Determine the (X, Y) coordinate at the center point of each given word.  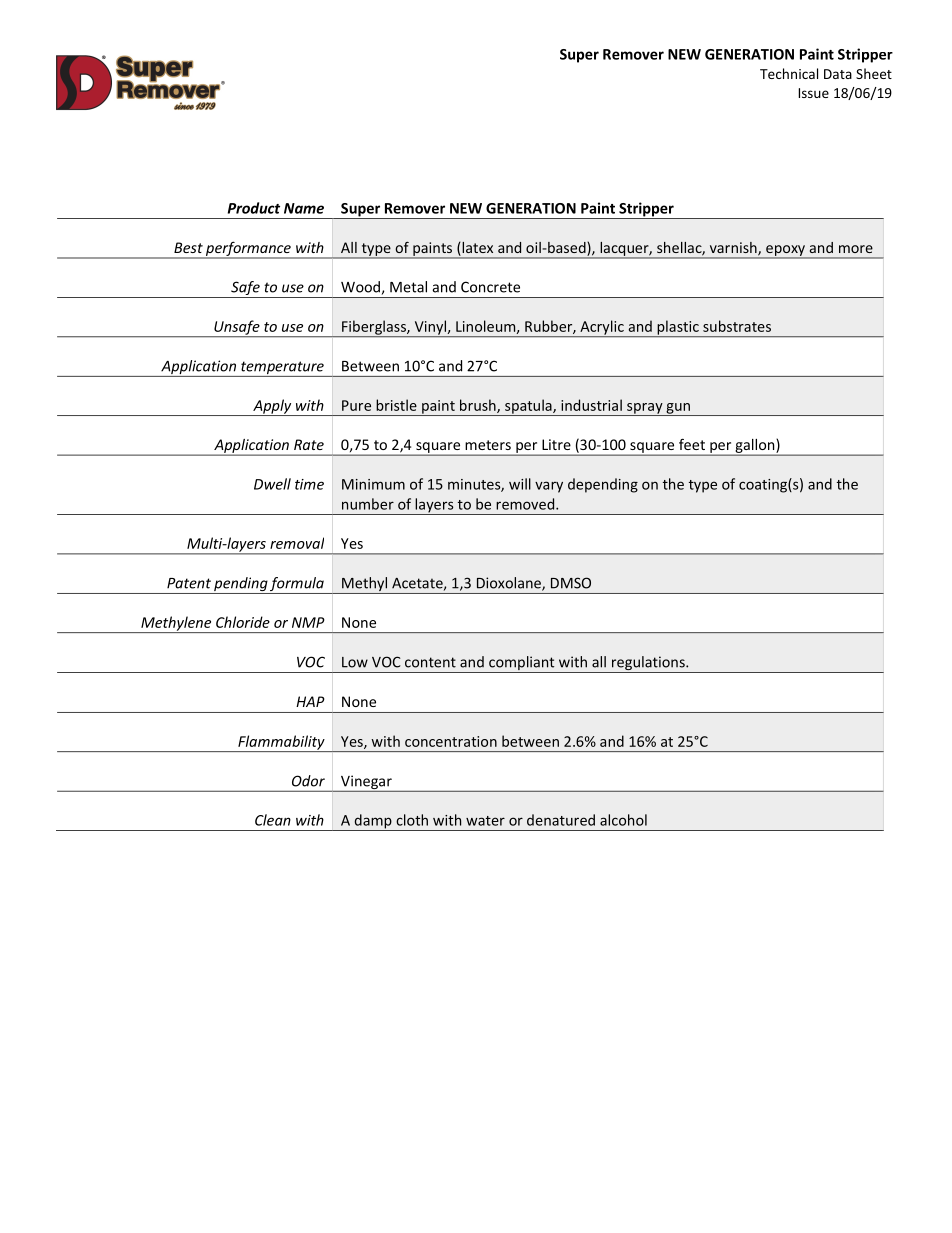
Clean (273, 820)
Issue (813, 93)
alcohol (623, 820)
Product (254, 208)
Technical (789, 73)
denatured (561, 820)
